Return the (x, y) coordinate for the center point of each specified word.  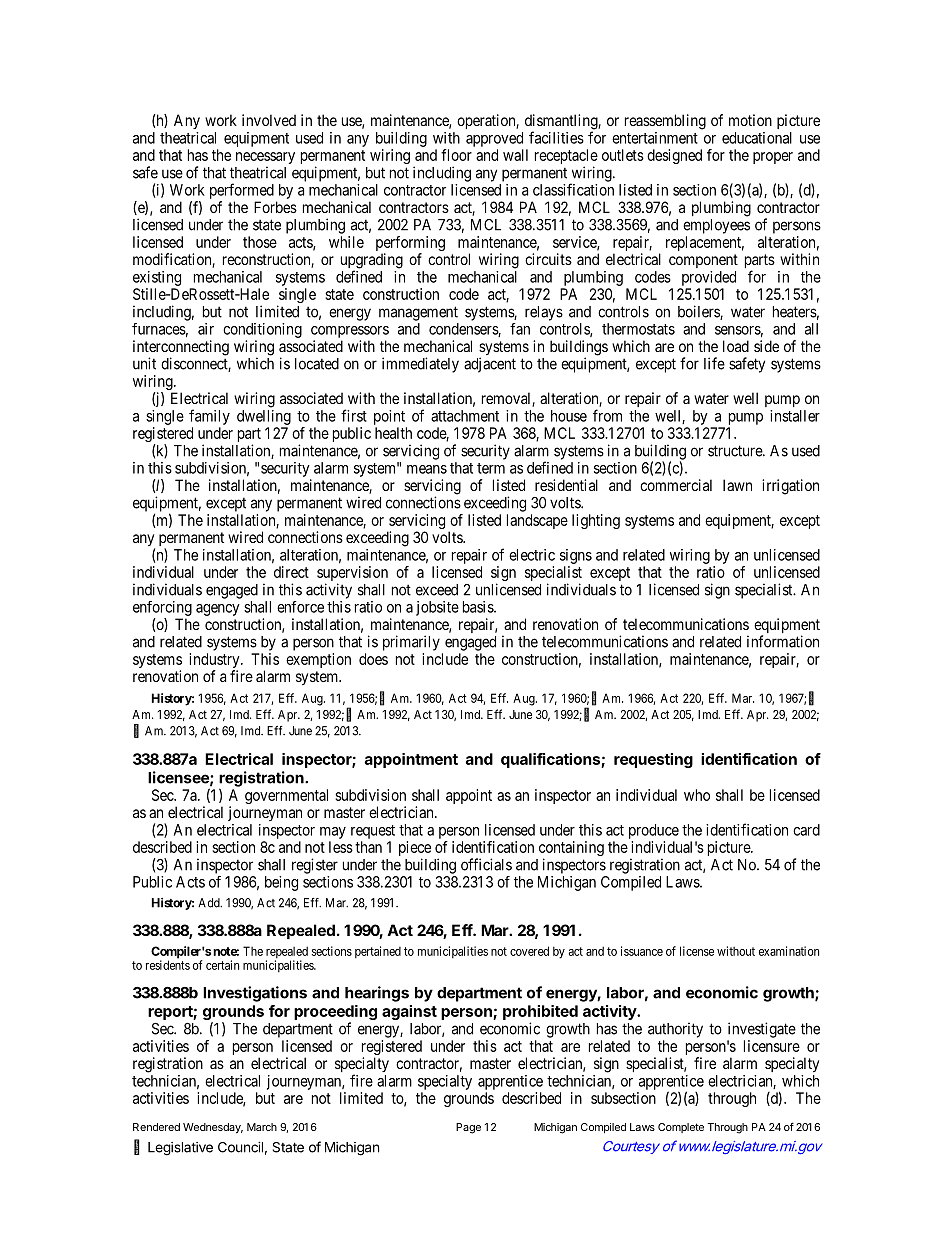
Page (468, 1128)
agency (218, 610)
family (209, 417)
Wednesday (213, 1128)
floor (456, 155)
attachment (465, 416)
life (714, 363)
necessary (265, 159)
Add (210, 903)
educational (757, 138)
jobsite (437, 608)
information (783, 641)
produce (654, 831)
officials (486, 864)
